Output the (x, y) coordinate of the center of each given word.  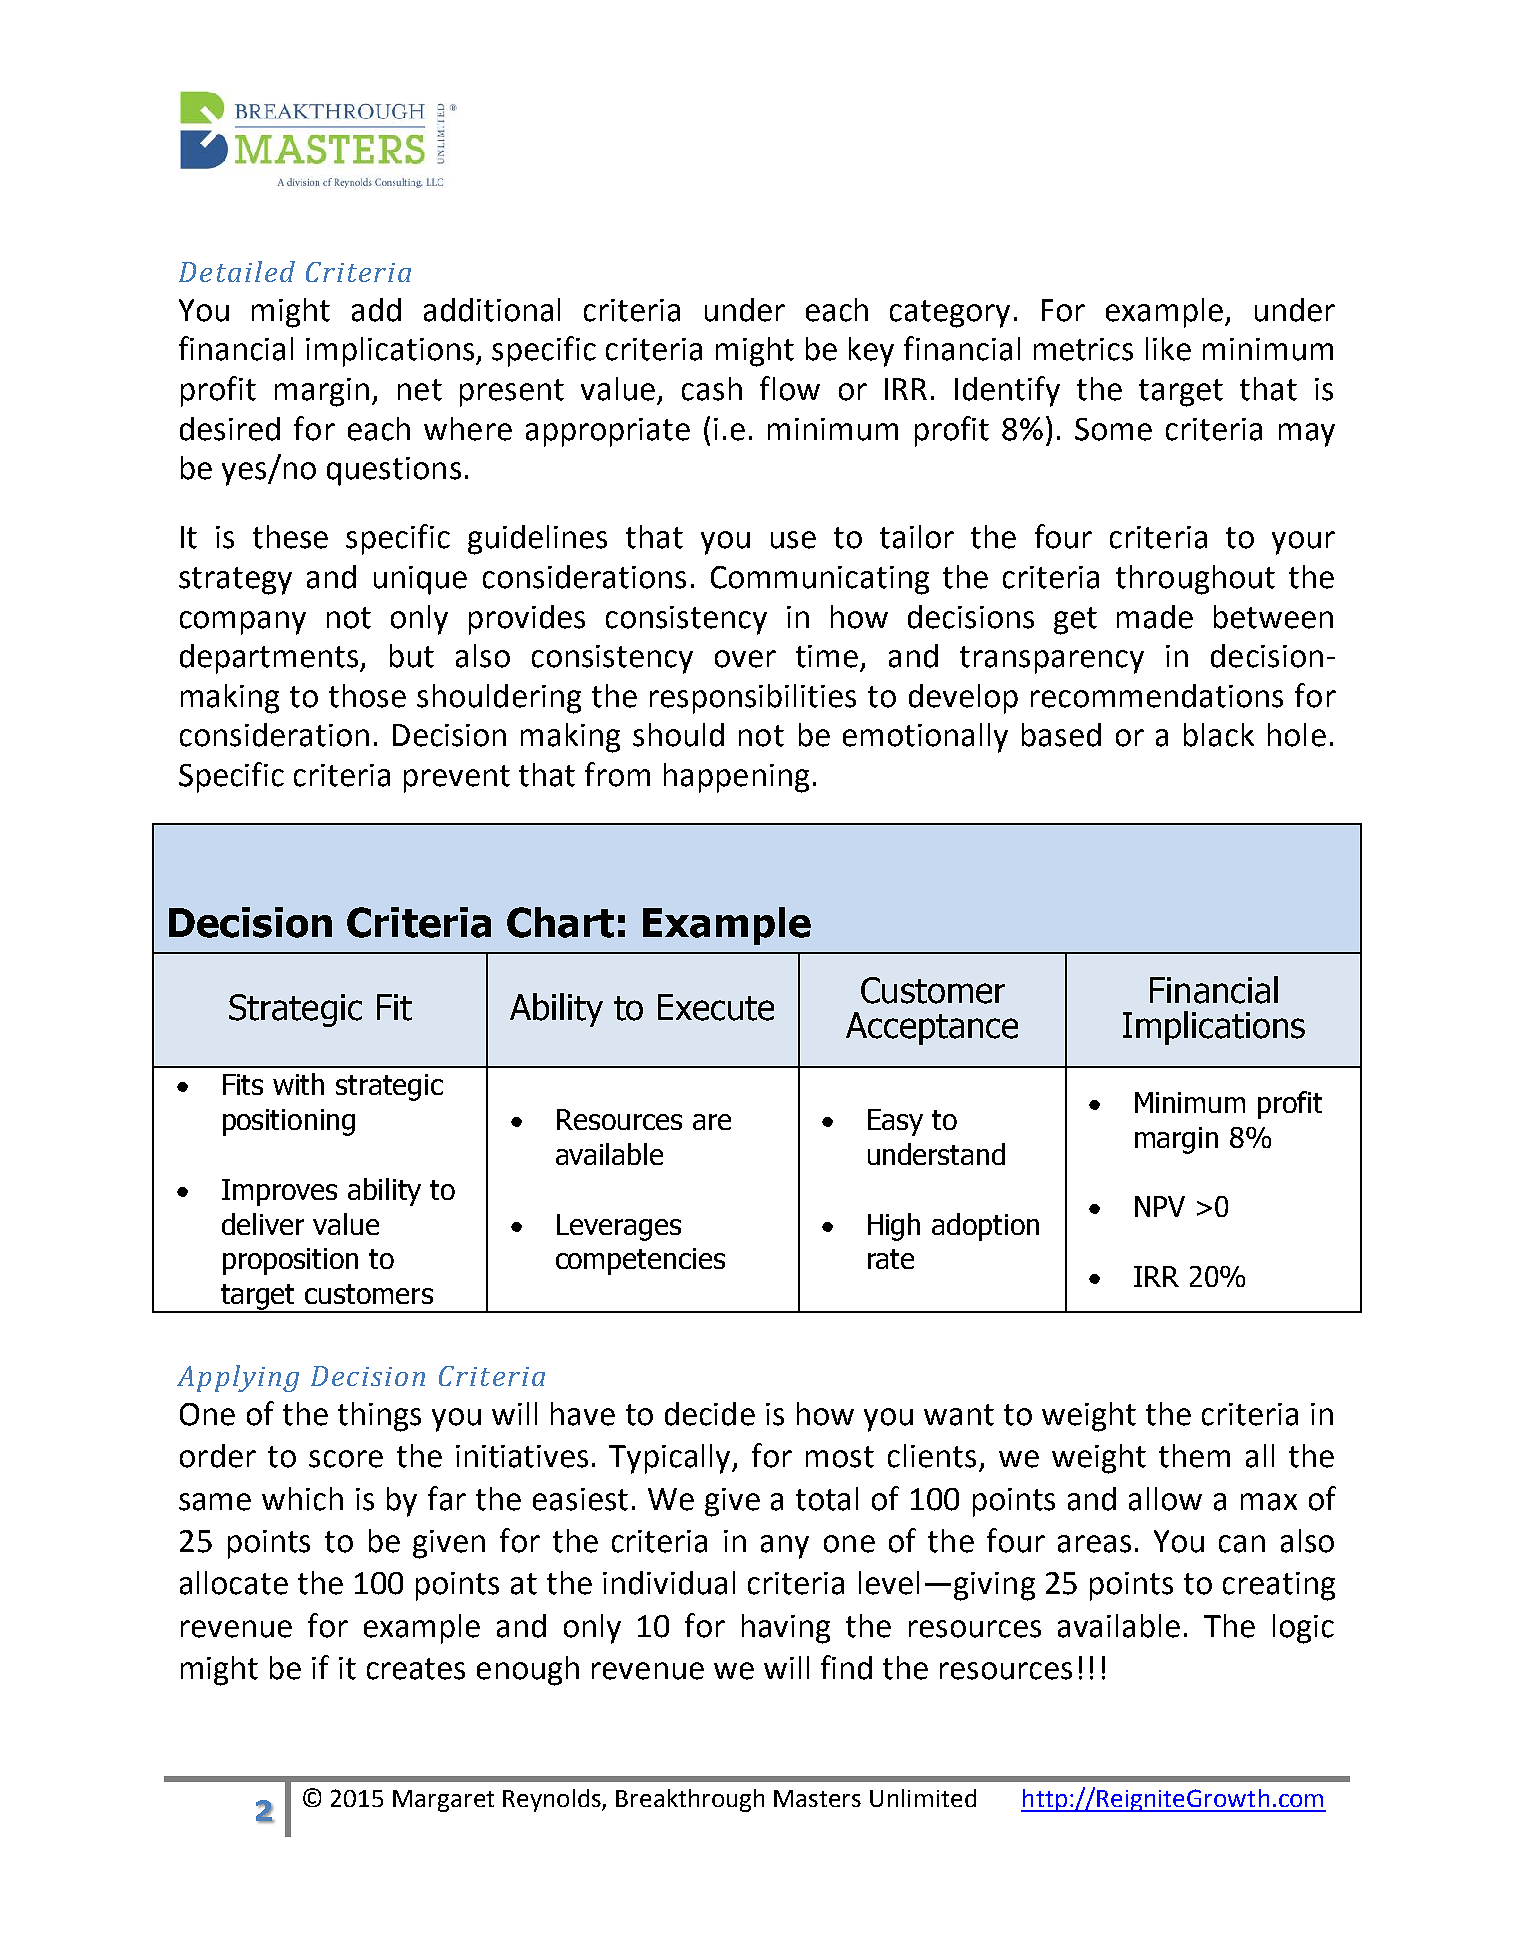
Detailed (237, 271)
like (1168, 349)
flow (790, 388)
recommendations (1157, 696)
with (298, 1084)
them (1194, 1456)
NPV (1160, 1206)
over (745, 659)
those (367, 696)
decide (710, 1414)
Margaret (443, 1801)
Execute (716, 1007)
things (379, 1417)
